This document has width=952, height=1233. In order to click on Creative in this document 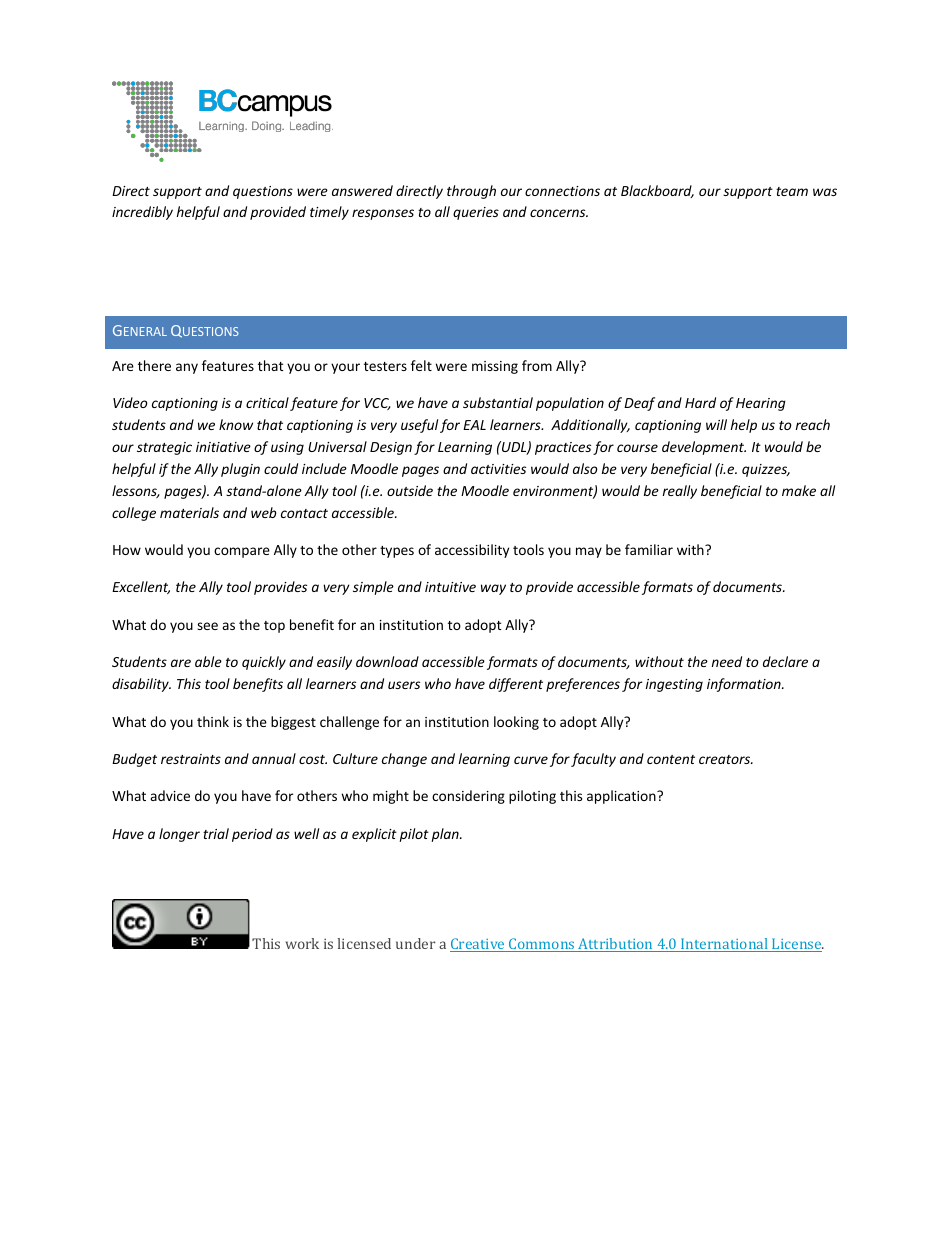, I will do `click(478, 945)`.
